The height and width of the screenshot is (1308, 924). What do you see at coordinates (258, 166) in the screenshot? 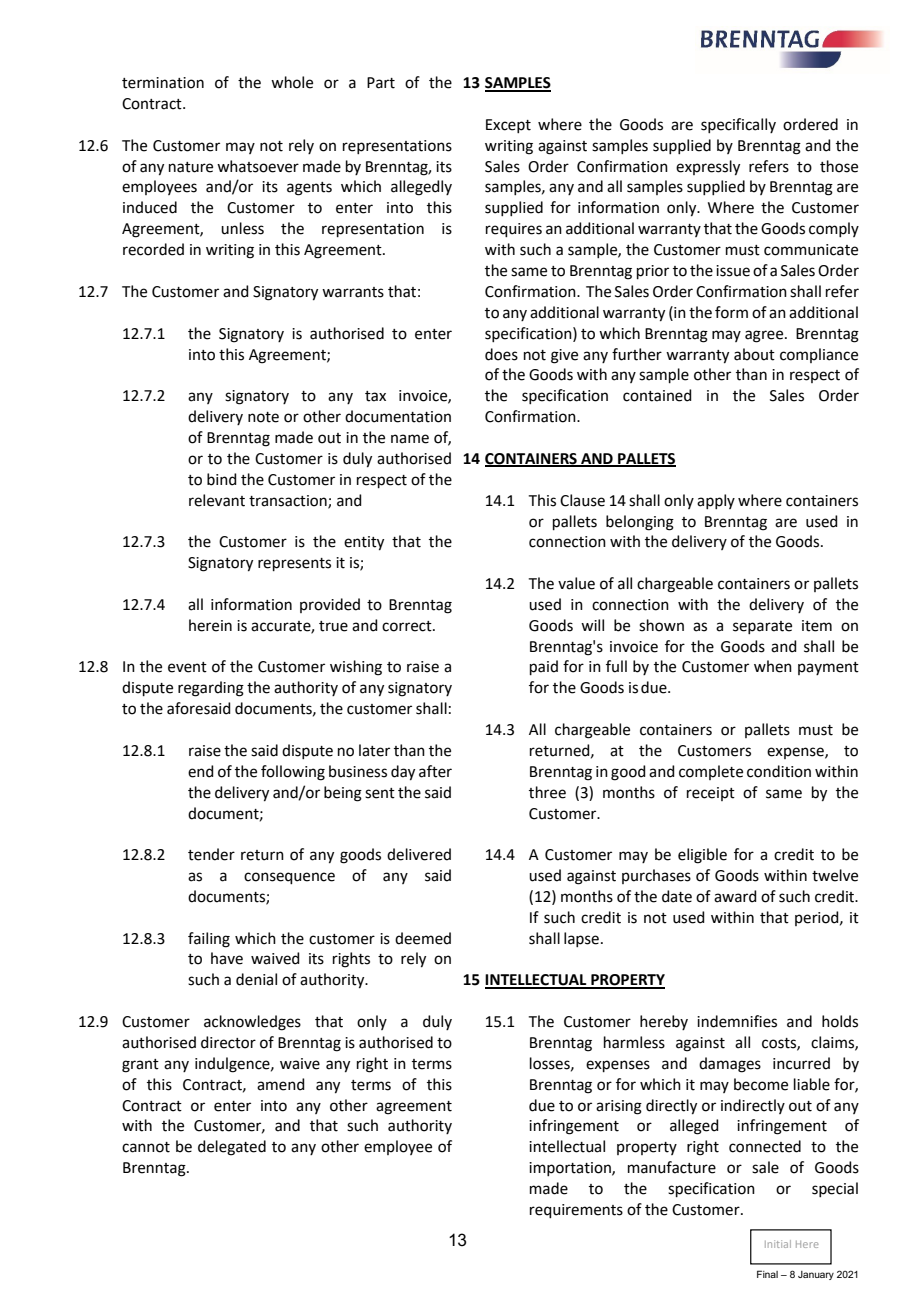
I see `whatsoever` at bounding box center [258, 166].
